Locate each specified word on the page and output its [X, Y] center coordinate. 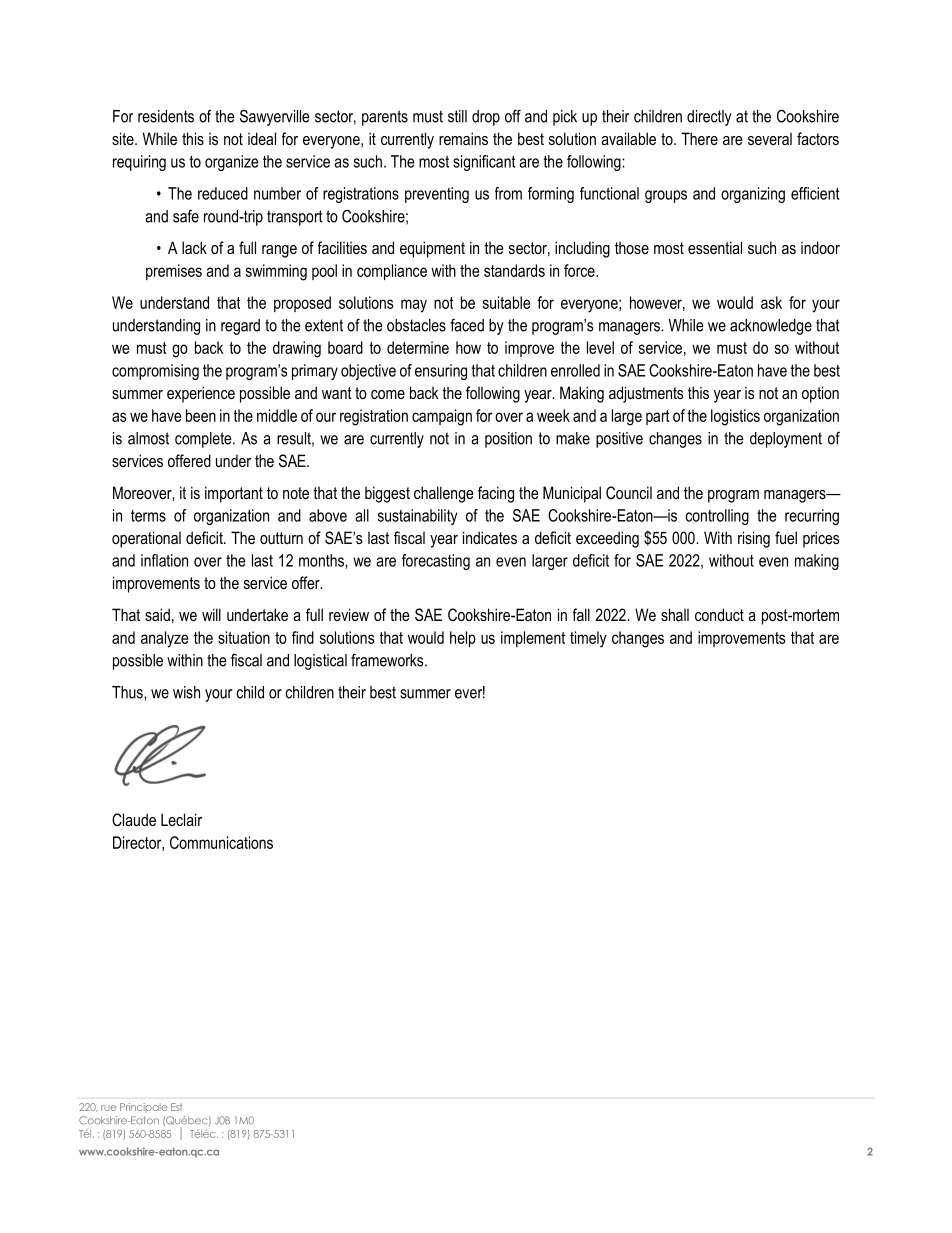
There [699, 138]
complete [204, 440]
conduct [719, 614]
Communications [221, 842]
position [508, 440]
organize [231, 163]
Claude [134, 819]
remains [463, 138]
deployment [786, 440]
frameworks [388, 660]
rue [108, 1108]
